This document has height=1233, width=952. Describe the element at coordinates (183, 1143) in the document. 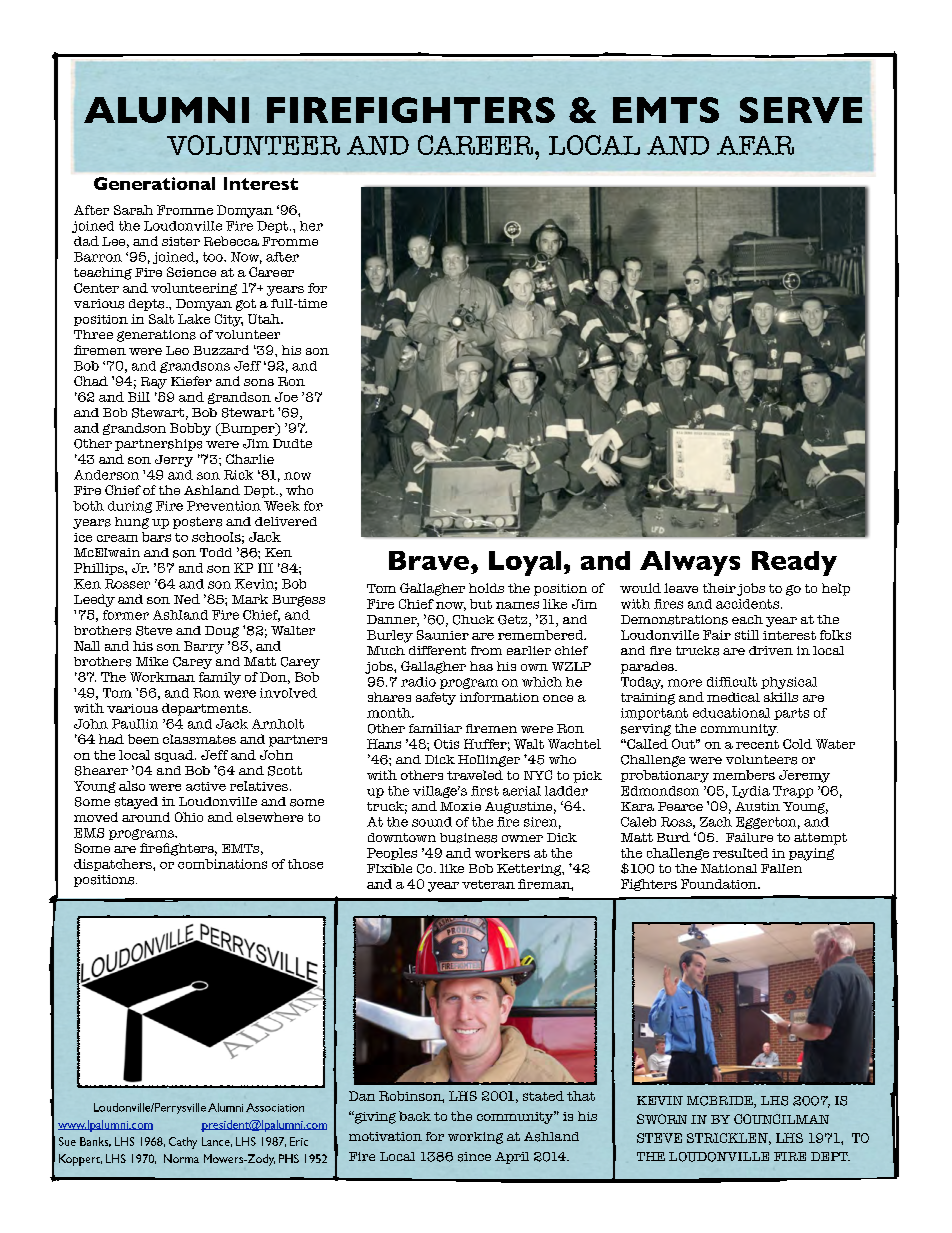

I see `Cathy` at that location.
